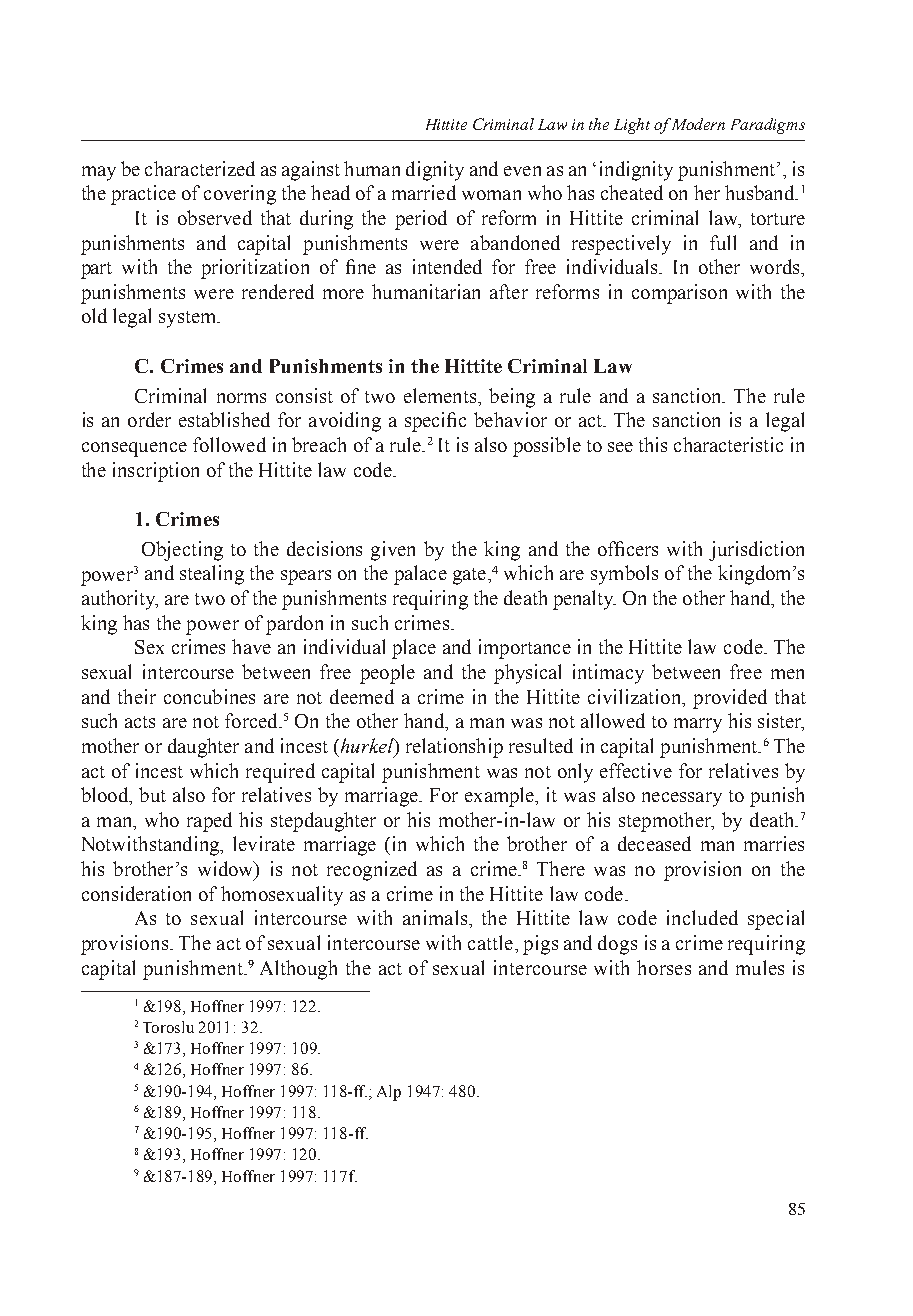  I want to click on symbols, so click(624, 575).
